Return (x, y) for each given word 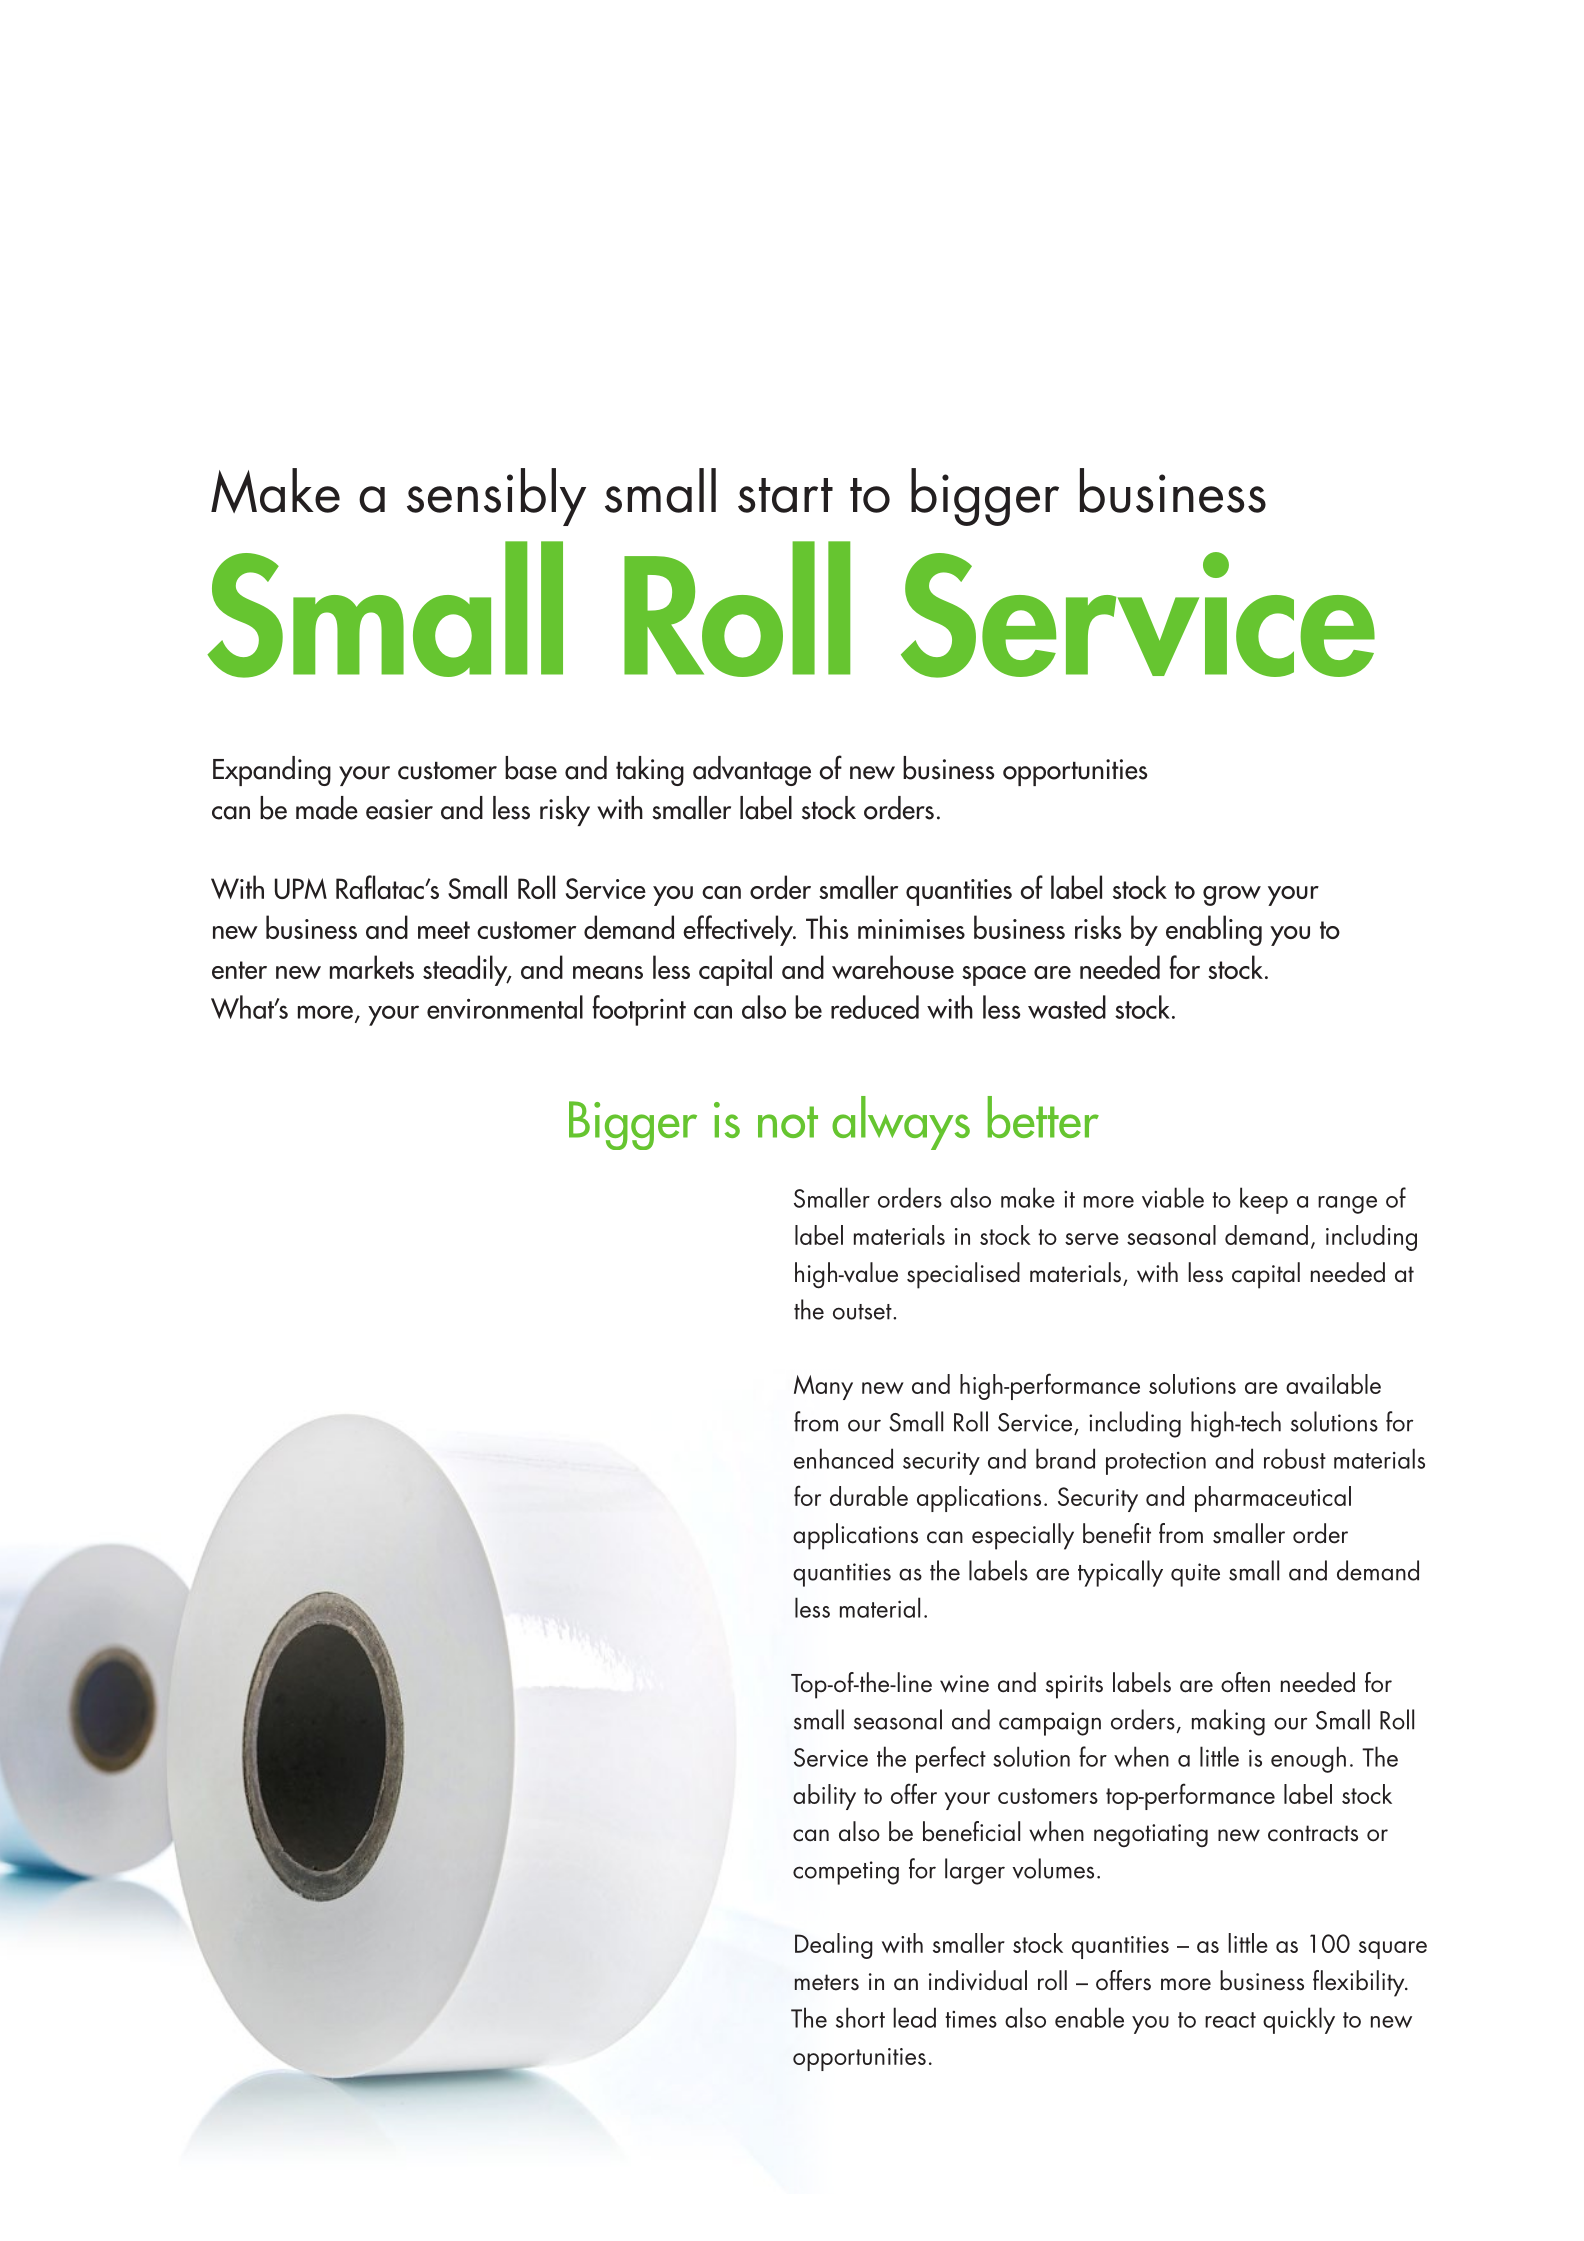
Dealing (834, 1946)
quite (1195, 1575)
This (827, 927)
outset (863, 1312)
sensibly (496, 497)
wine (964, 1684)
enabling (1214, 930)
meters (827, 1982)
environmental (505, 1007)
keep (1264, 1200)
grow (1232, 896)
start (785, 495)
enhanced (843, 1458)
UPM (301, 888)
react (1230, 2020)
